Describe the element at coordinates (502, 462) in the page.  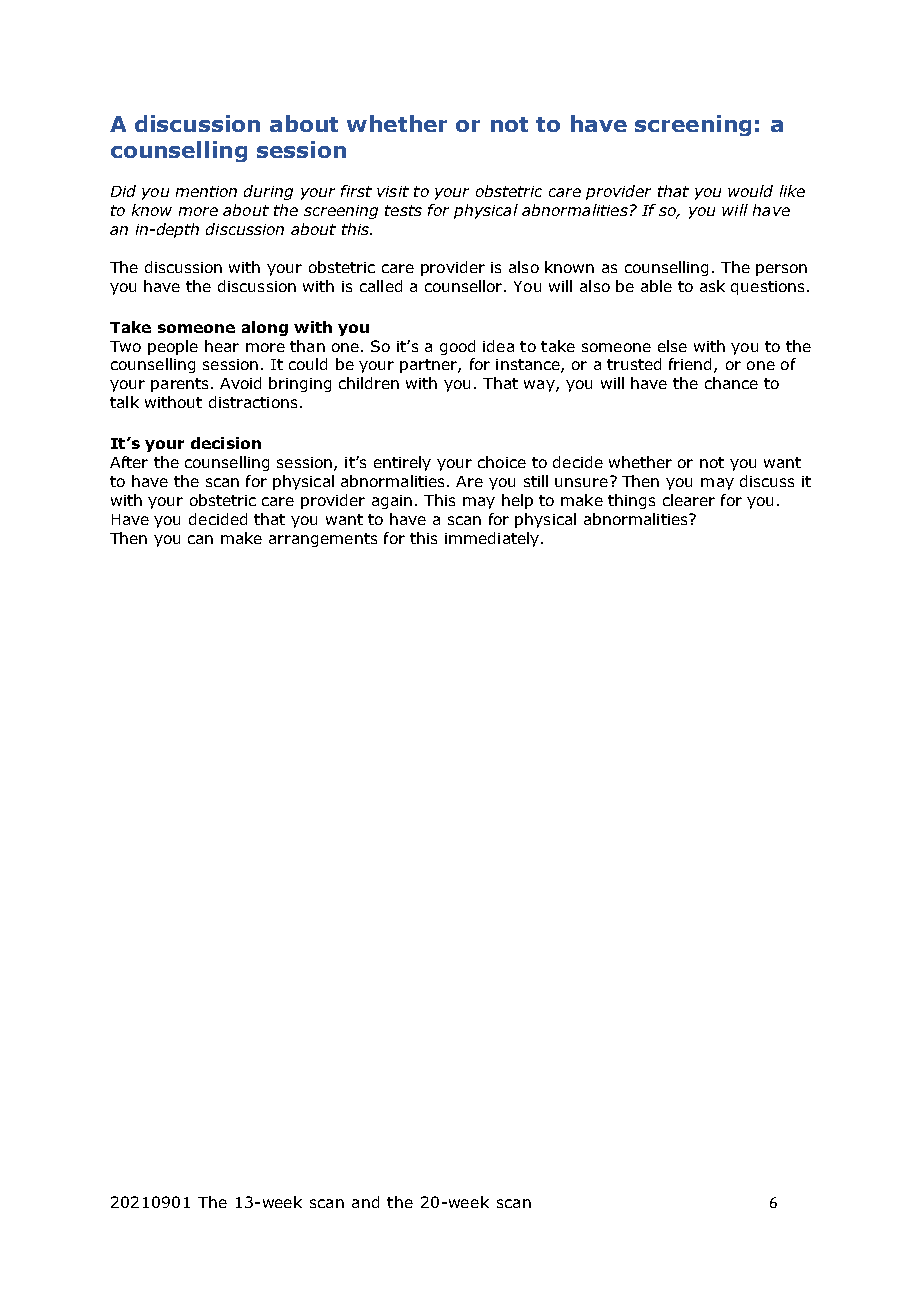
I see `choice` at that location.
